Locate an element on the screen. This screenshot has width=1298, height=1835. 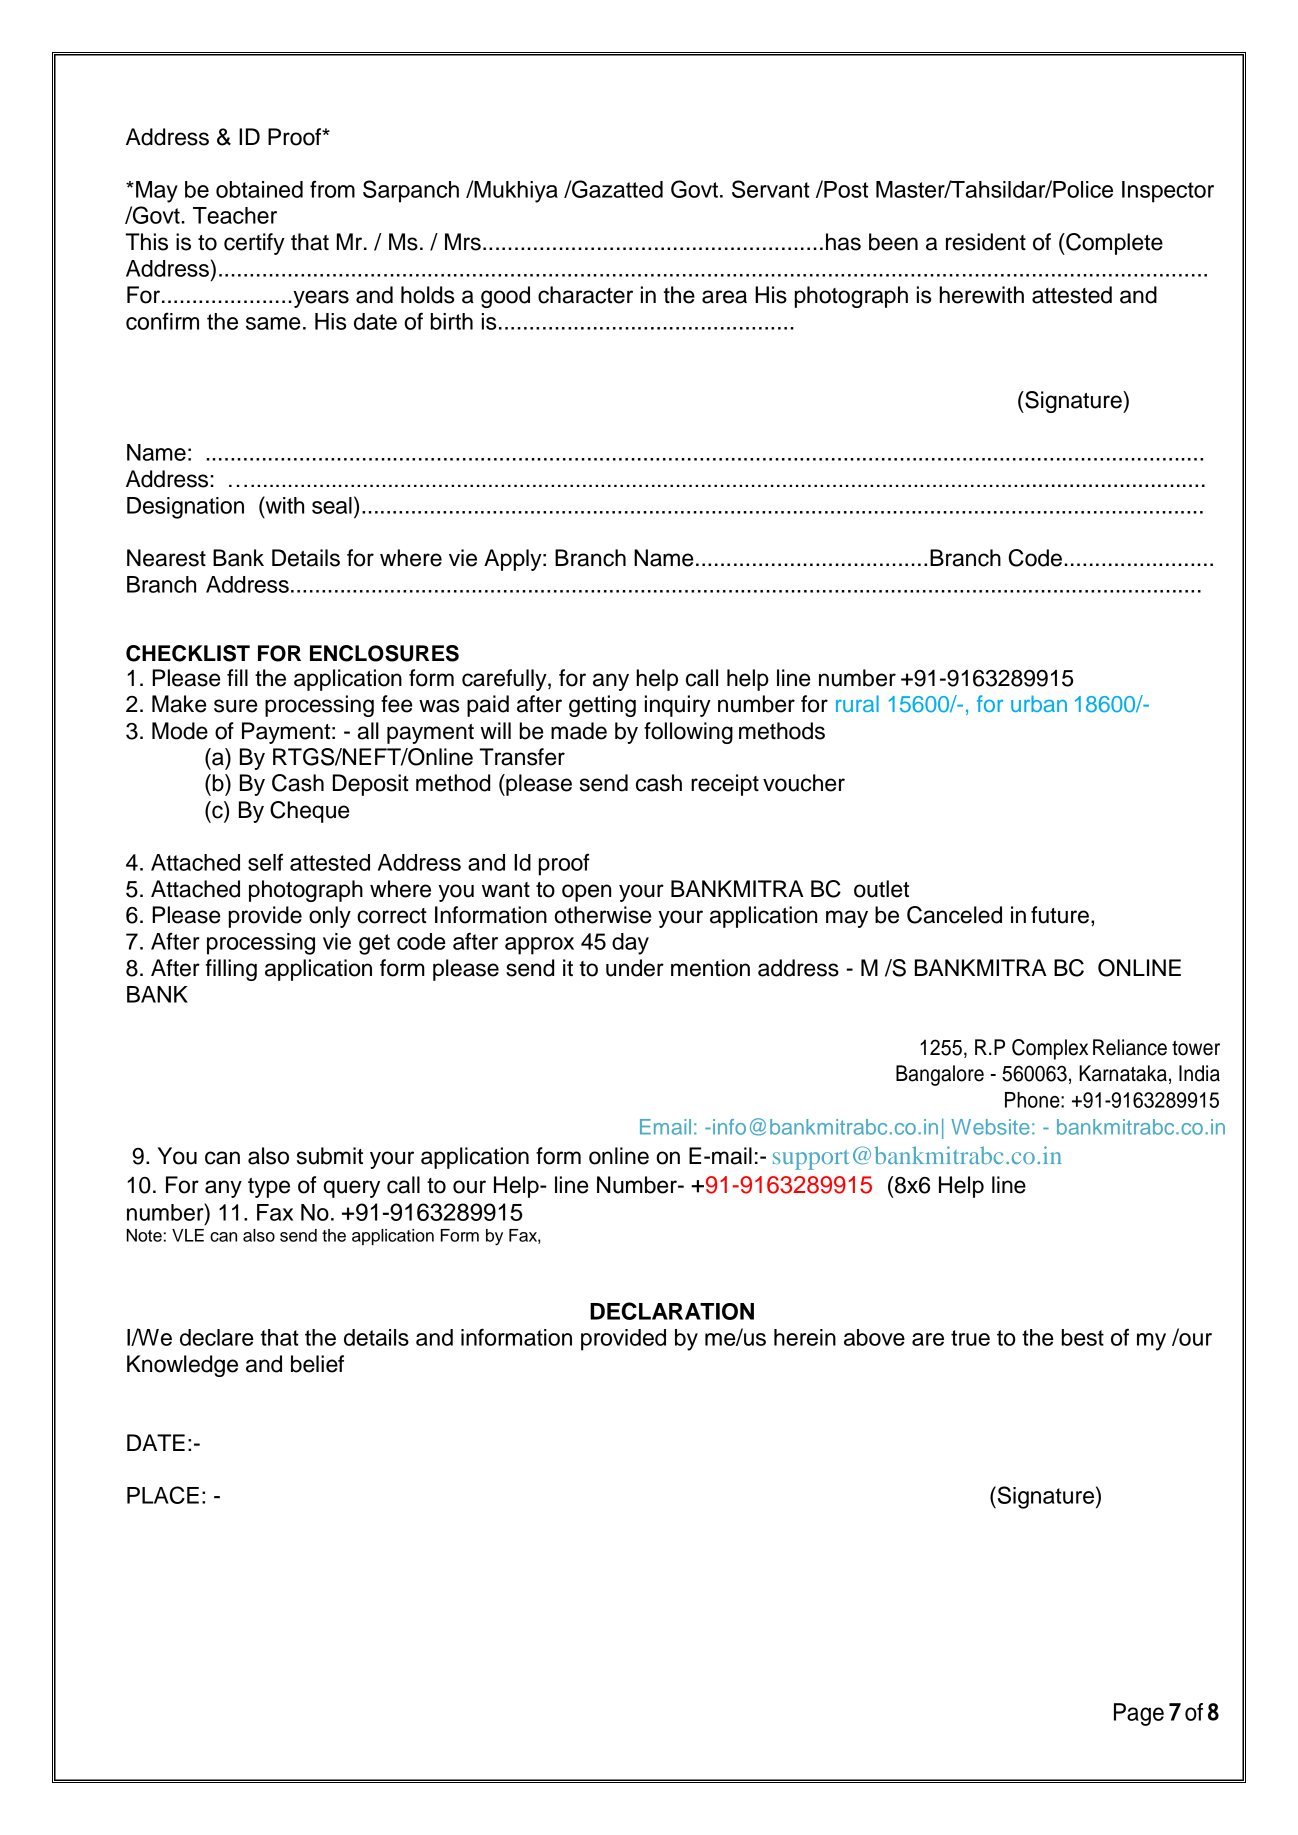
day is located at coordinates (630, 944).
